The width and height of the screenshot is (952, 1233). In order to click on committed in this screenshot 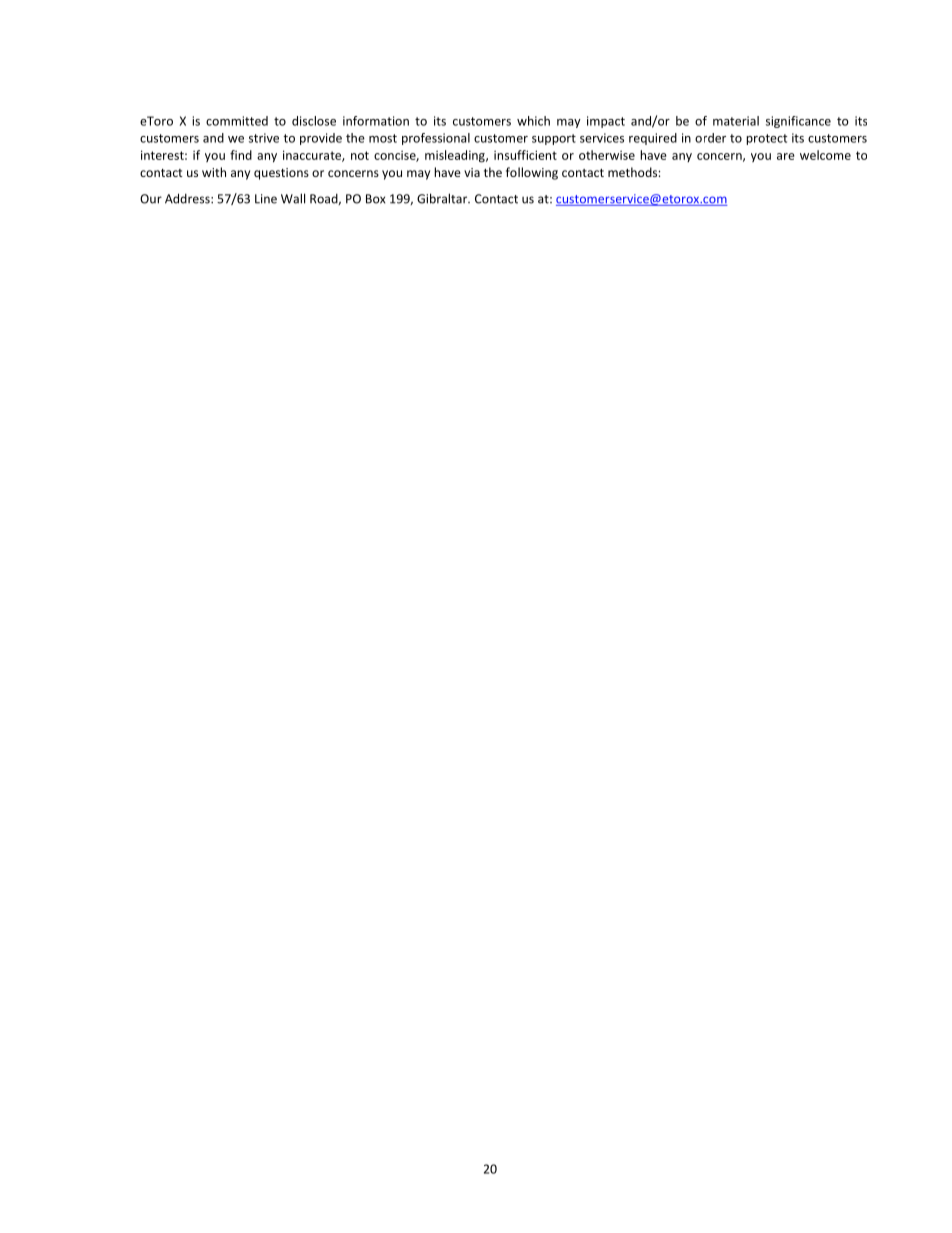, I will do `click(237, 121)`.
